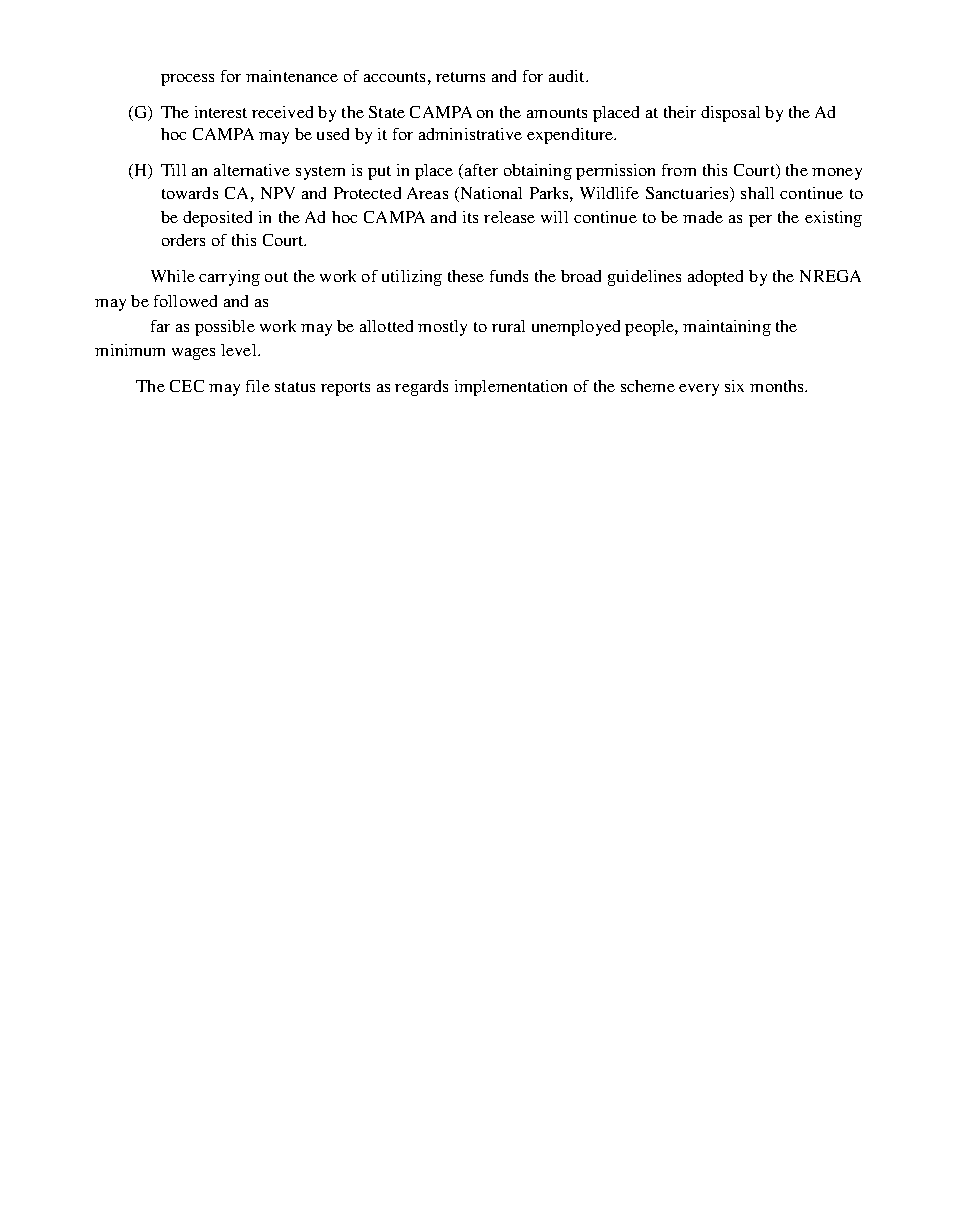  What do you see at coordinates (727, 328) in the screenshot?
I see `maintaining` at bounding box center [727, 328].
